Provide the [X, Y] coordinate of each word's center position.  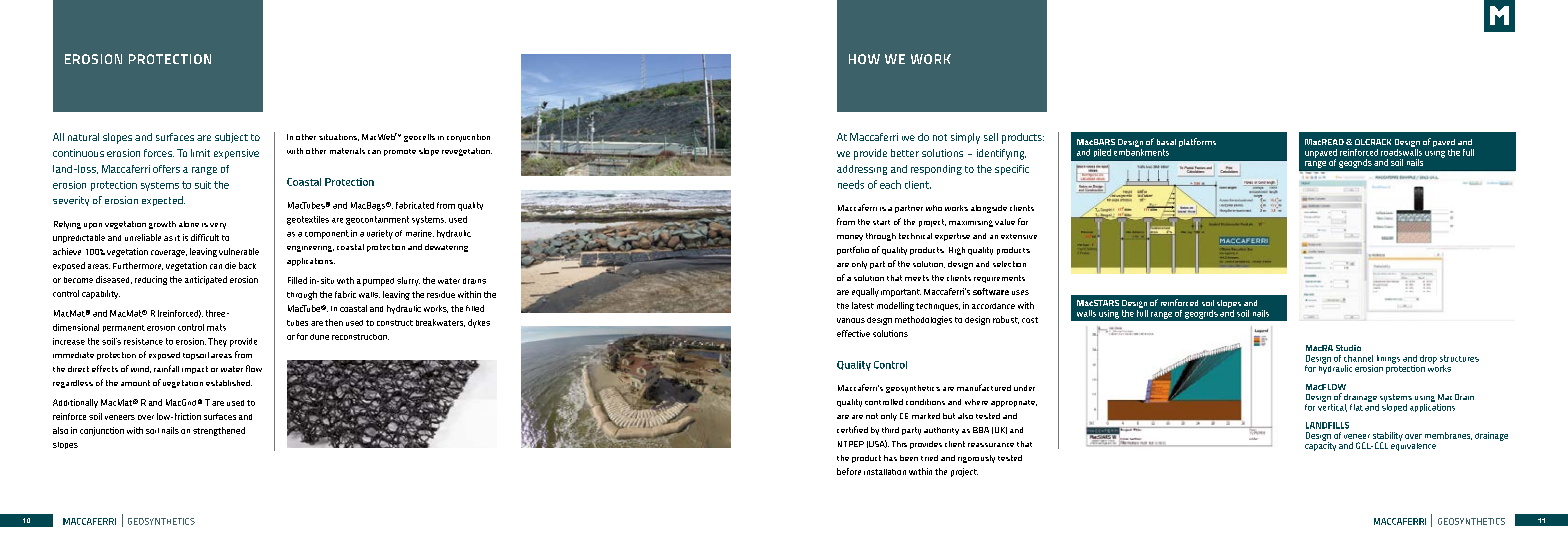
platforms [1197, 142]
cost [1030, 320]
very [218, 226]
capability [101, 294]
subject [231, 138]
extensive [1019, 236]
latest [863, 305]
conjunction [102, 431]
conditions [925, 402]
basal [1166, 142]
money [850, 238]
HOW [864, 59]
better [905, 153]
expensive [236, 154]
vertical [1332, 406]
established [229, 383]
